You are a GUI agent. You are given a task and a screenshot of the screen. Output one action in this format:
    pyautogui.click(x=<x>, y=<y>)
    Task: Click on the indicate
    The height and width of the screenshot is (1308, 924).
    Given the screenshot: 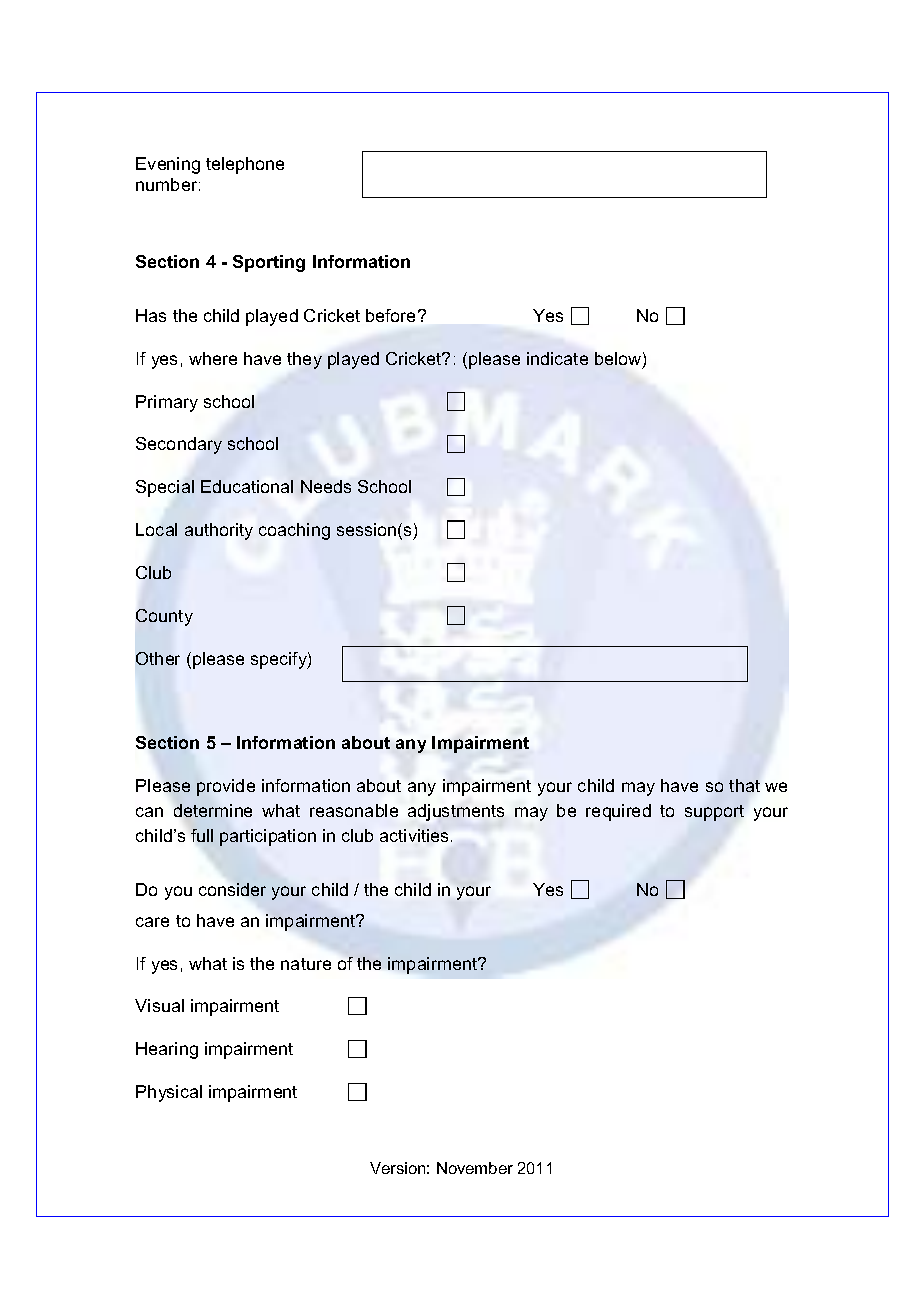 What is the action you would take?
    pyautogui.click(x=557, y=358)
